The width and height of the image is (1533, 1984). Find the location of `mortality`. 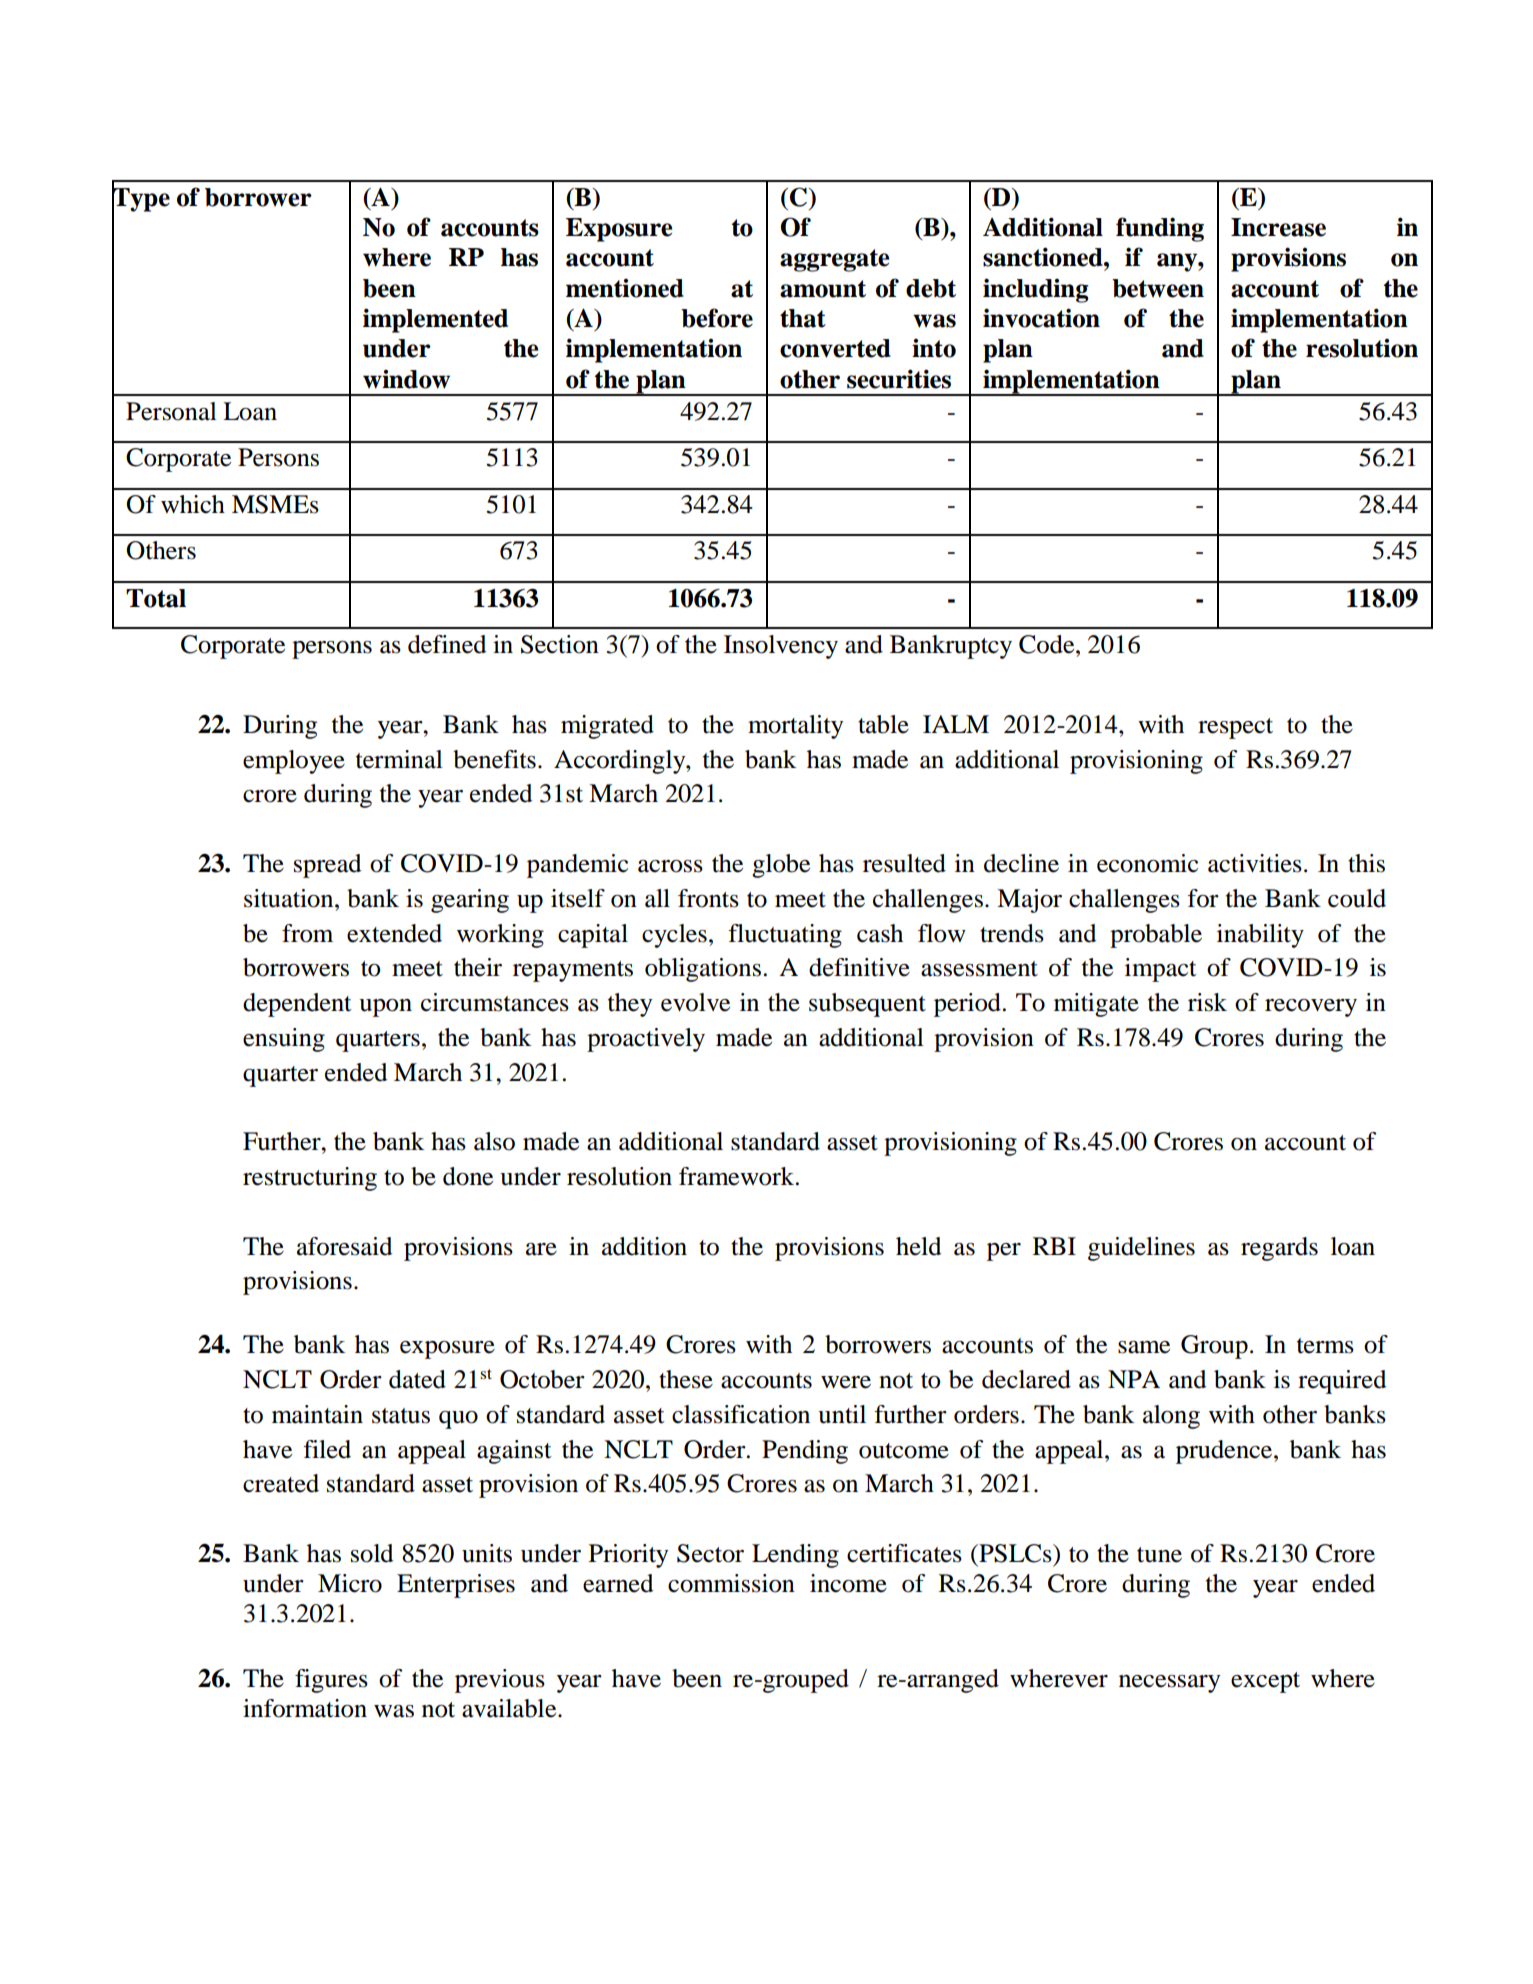

mortality is located at coordinates (795, 727).
